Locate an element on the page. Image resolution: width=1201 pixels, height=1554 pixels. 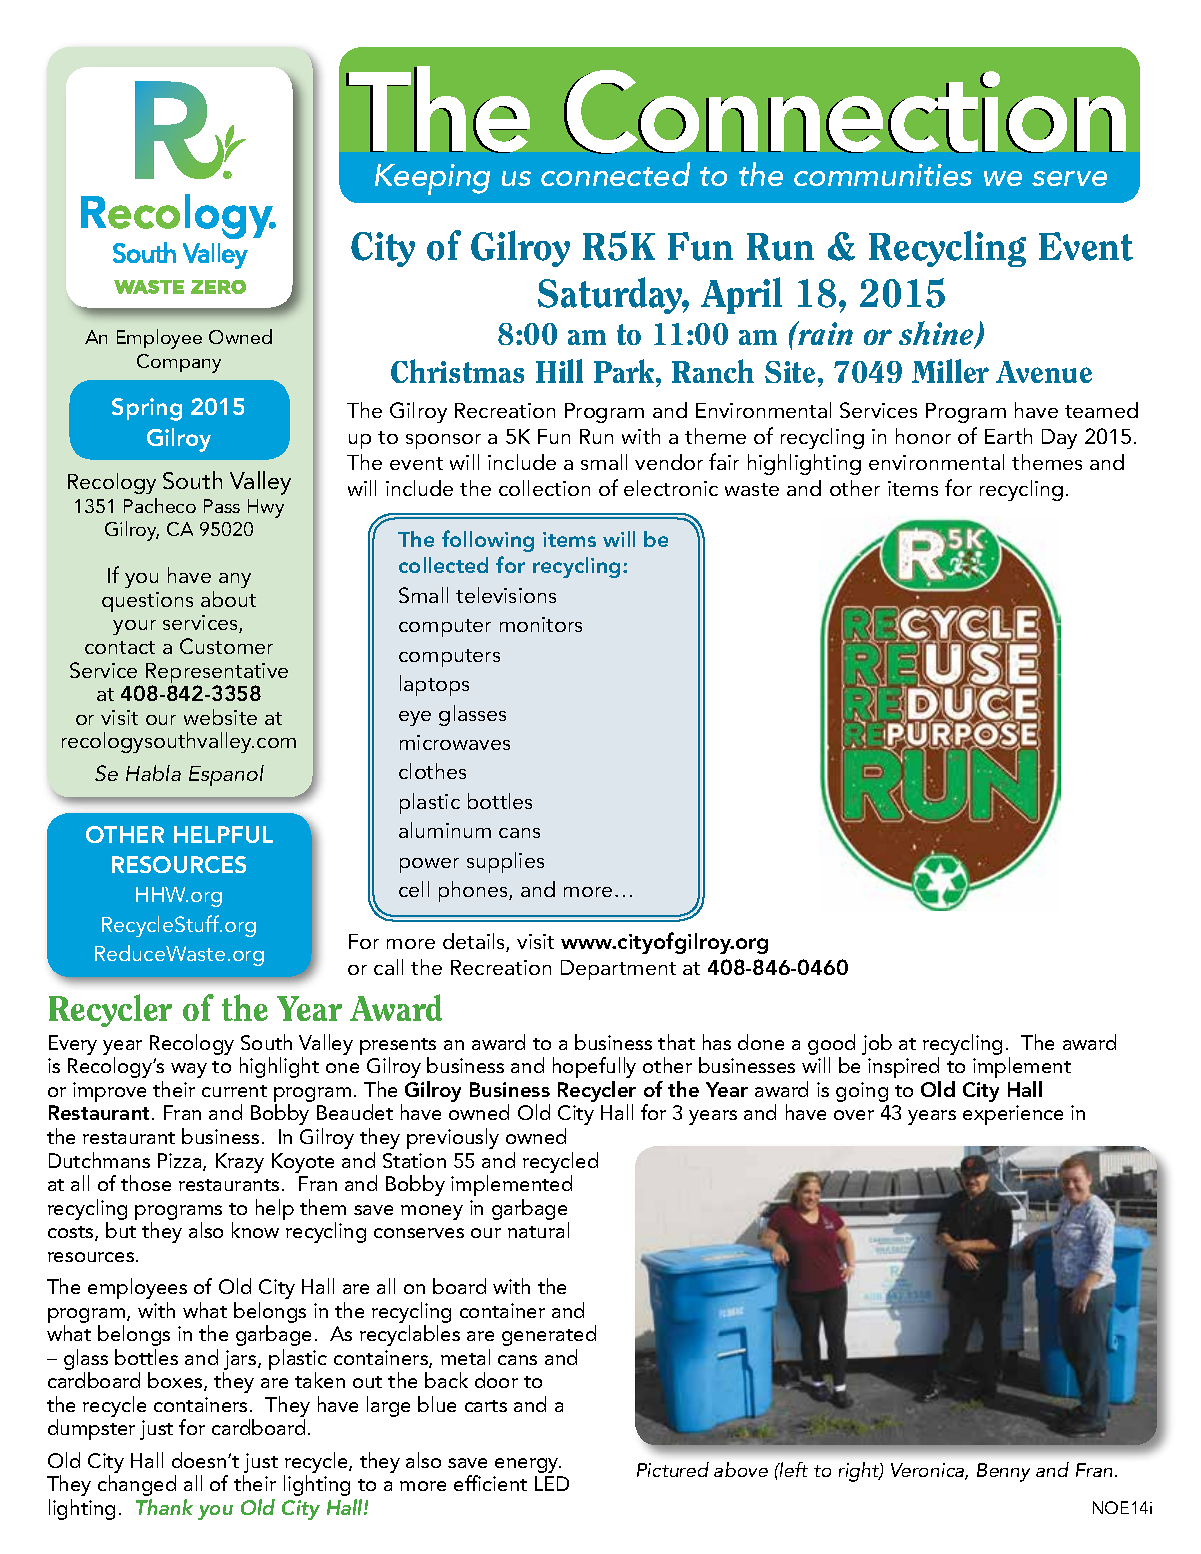
communities is located at coordinates (883, 175).
